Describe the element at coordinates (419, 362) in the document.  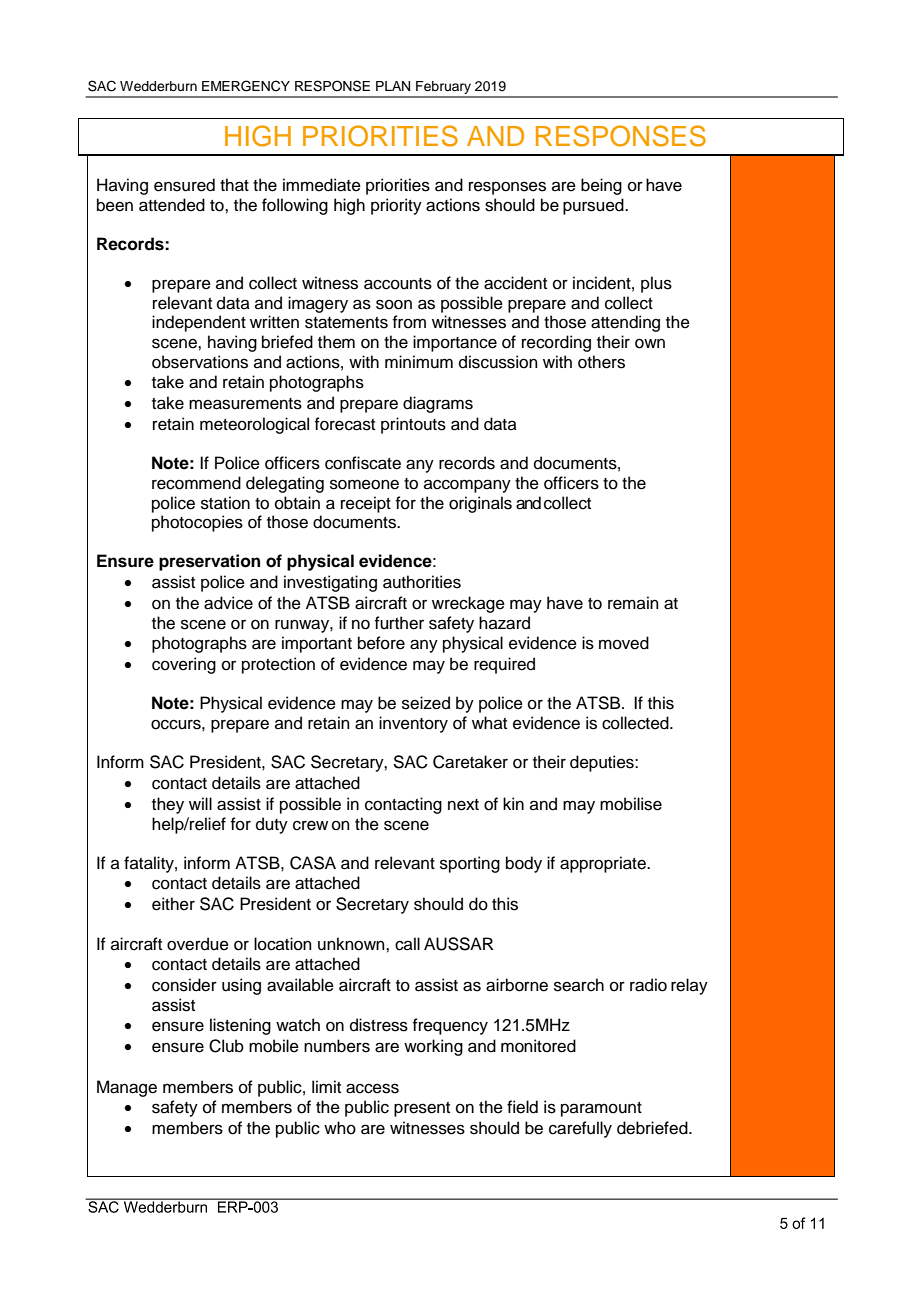
I see `minimum` at that location.
